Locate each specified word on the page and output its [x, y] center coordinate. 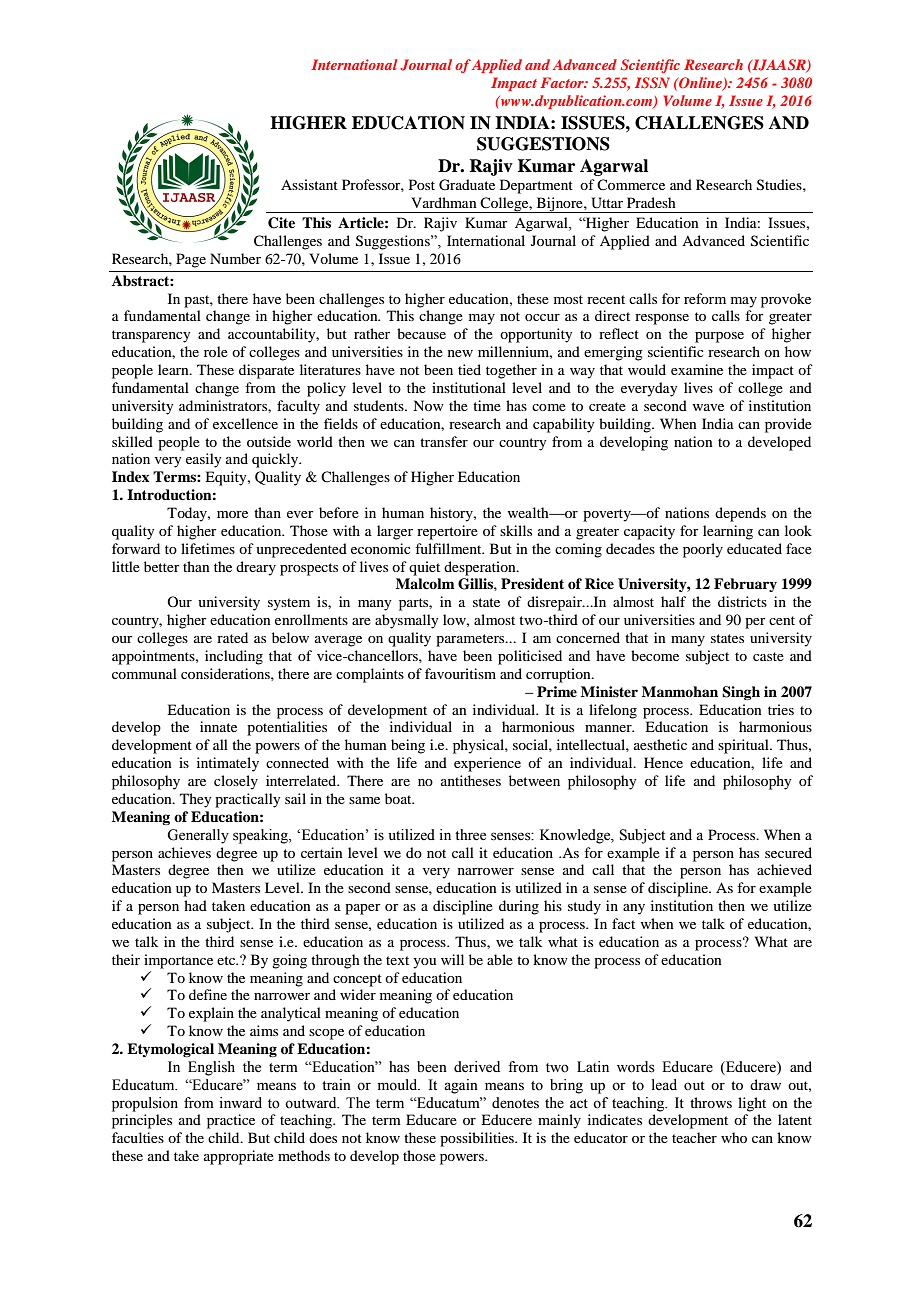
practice [231, 1121]
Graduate [467, 185]
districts [742, 601]
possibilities [478, 1139]
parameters [471, 640]
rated [232, 637]
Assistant [309, 184]
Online [700, 84]
